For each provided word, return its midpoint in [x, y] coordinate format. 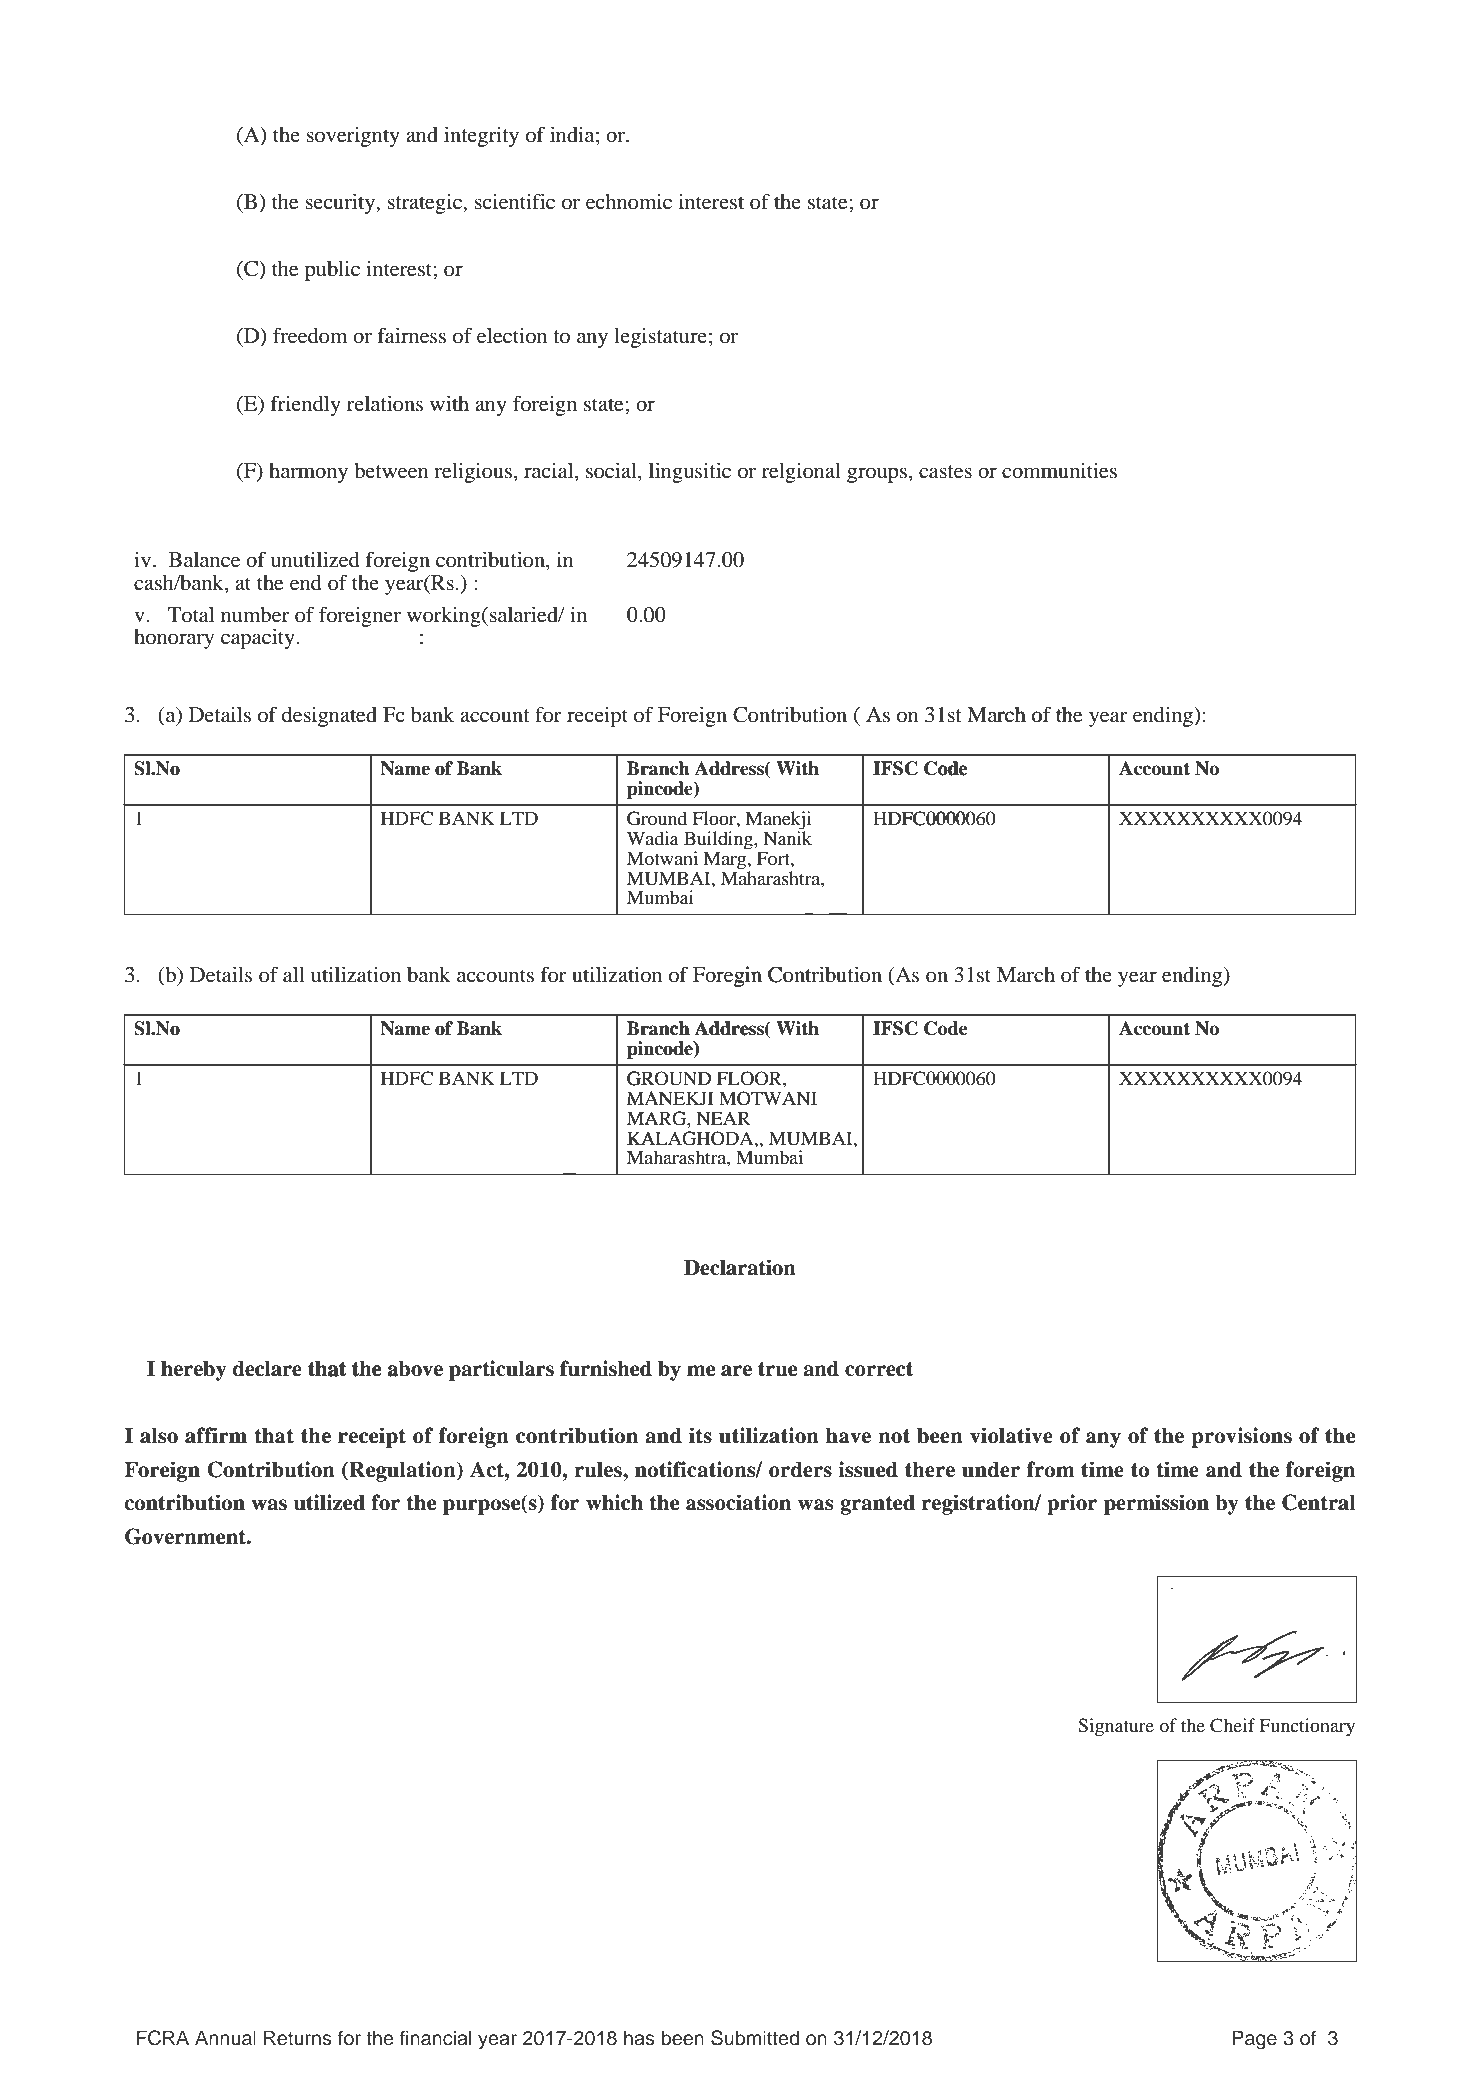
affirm [216, 1435]
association [738, 1502]
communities [1059, 470]
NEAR [723, 1118]
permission [1156, 1504]
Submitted [755, 2038]
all [294, 975]
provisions [1241, 1437]
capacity [259, 638]
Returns [298, 2038]
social [612, 470]
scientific [514, 201]
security [341, 203]
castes [945, 472]
